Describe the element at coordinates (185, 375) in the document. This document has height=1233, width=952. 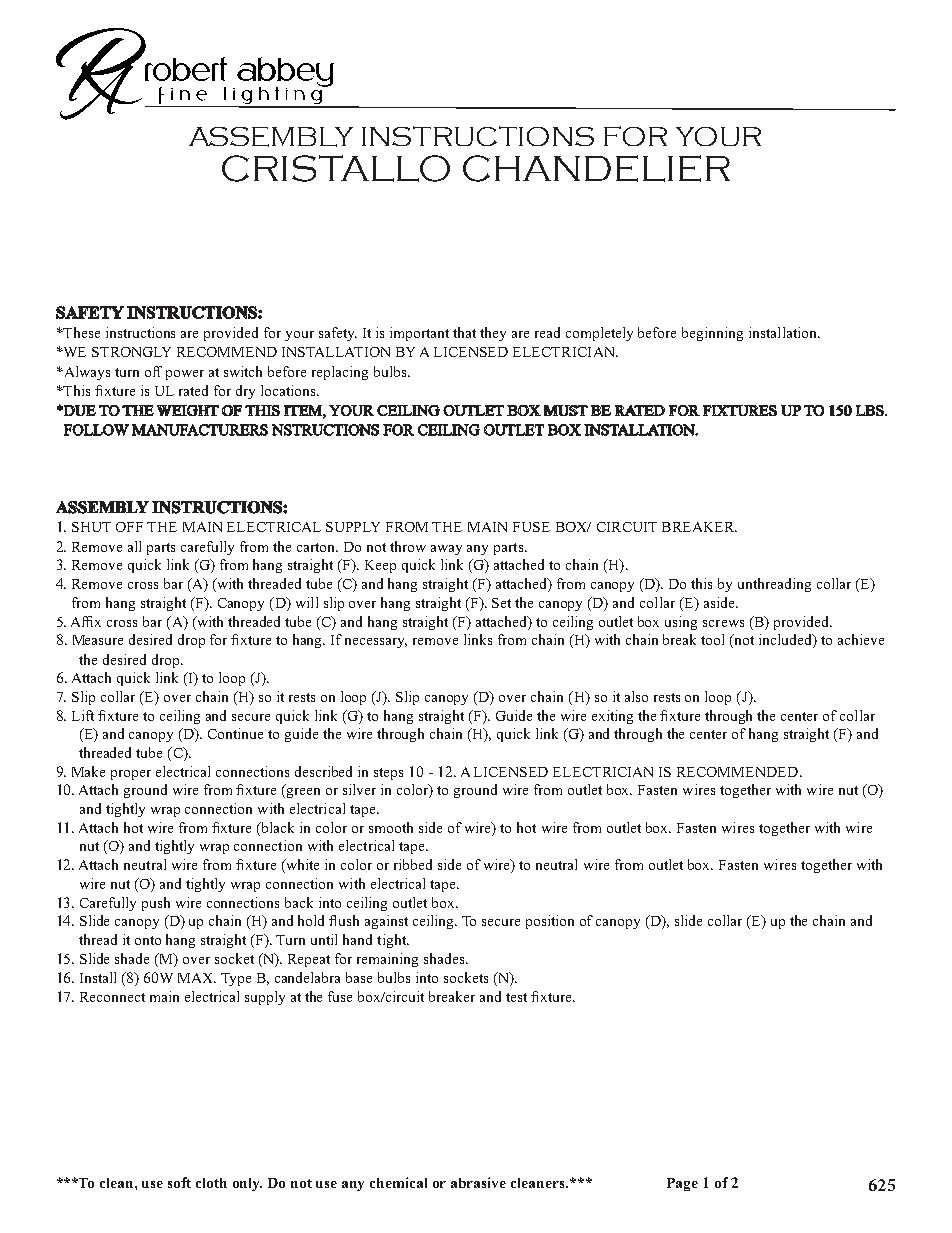
I see `power` at that location.
